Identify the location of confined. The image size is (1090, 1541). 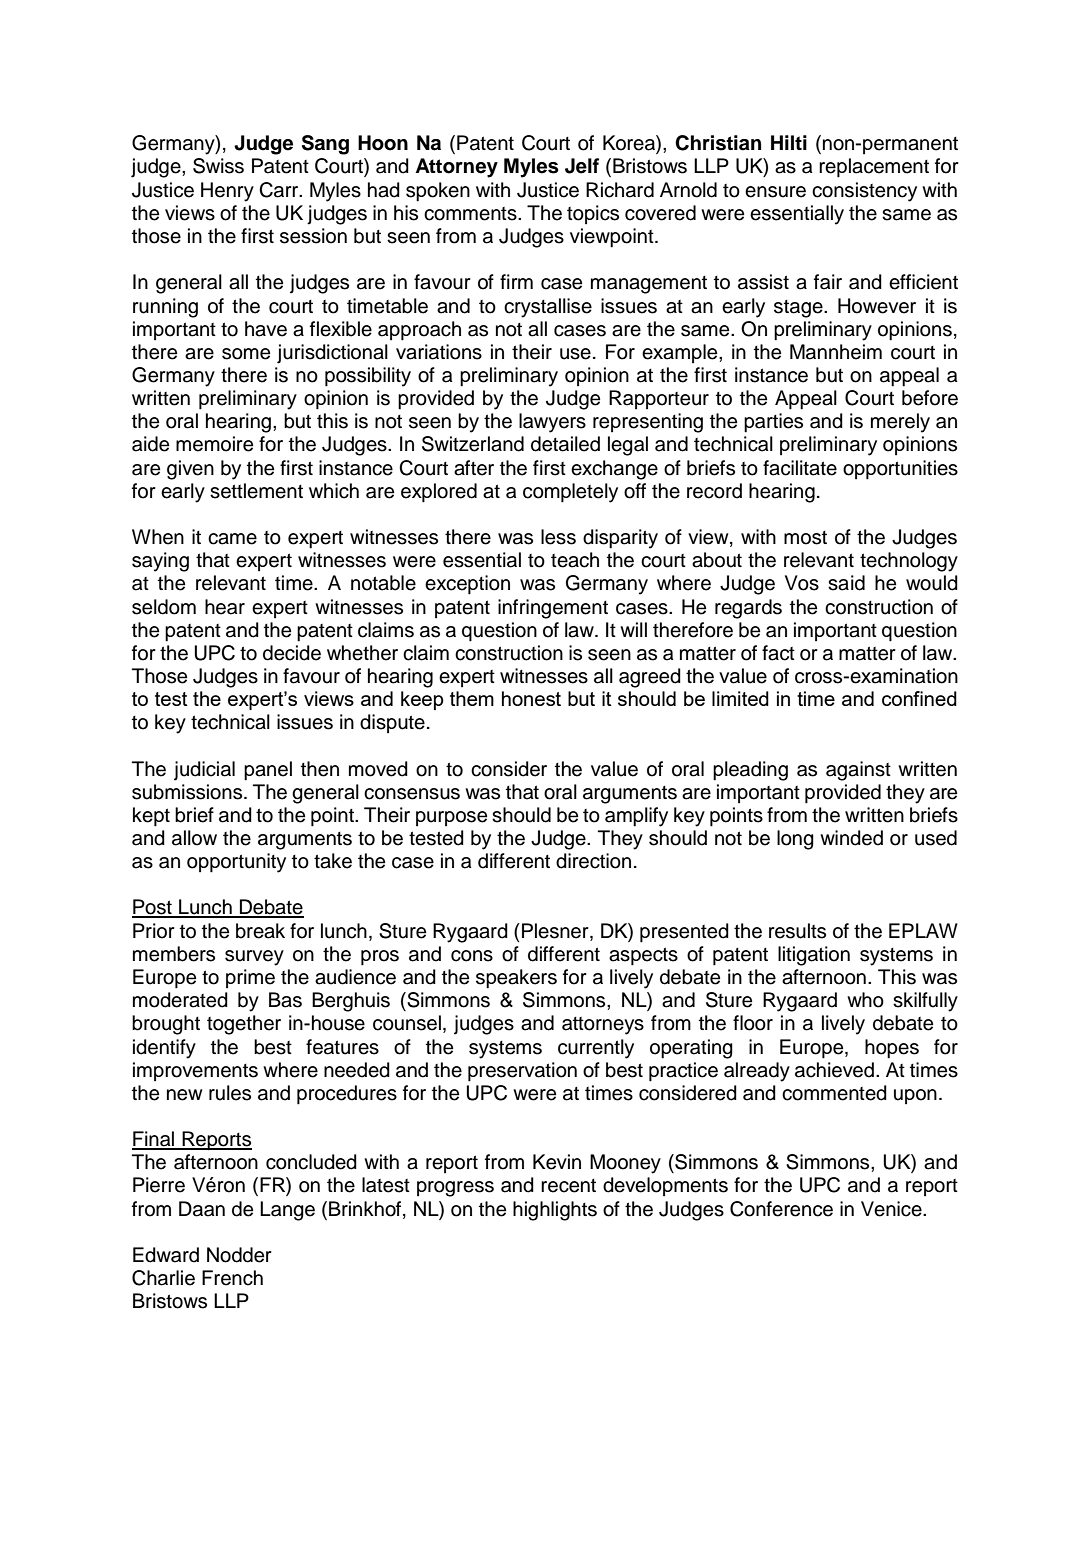
(919, 698).
